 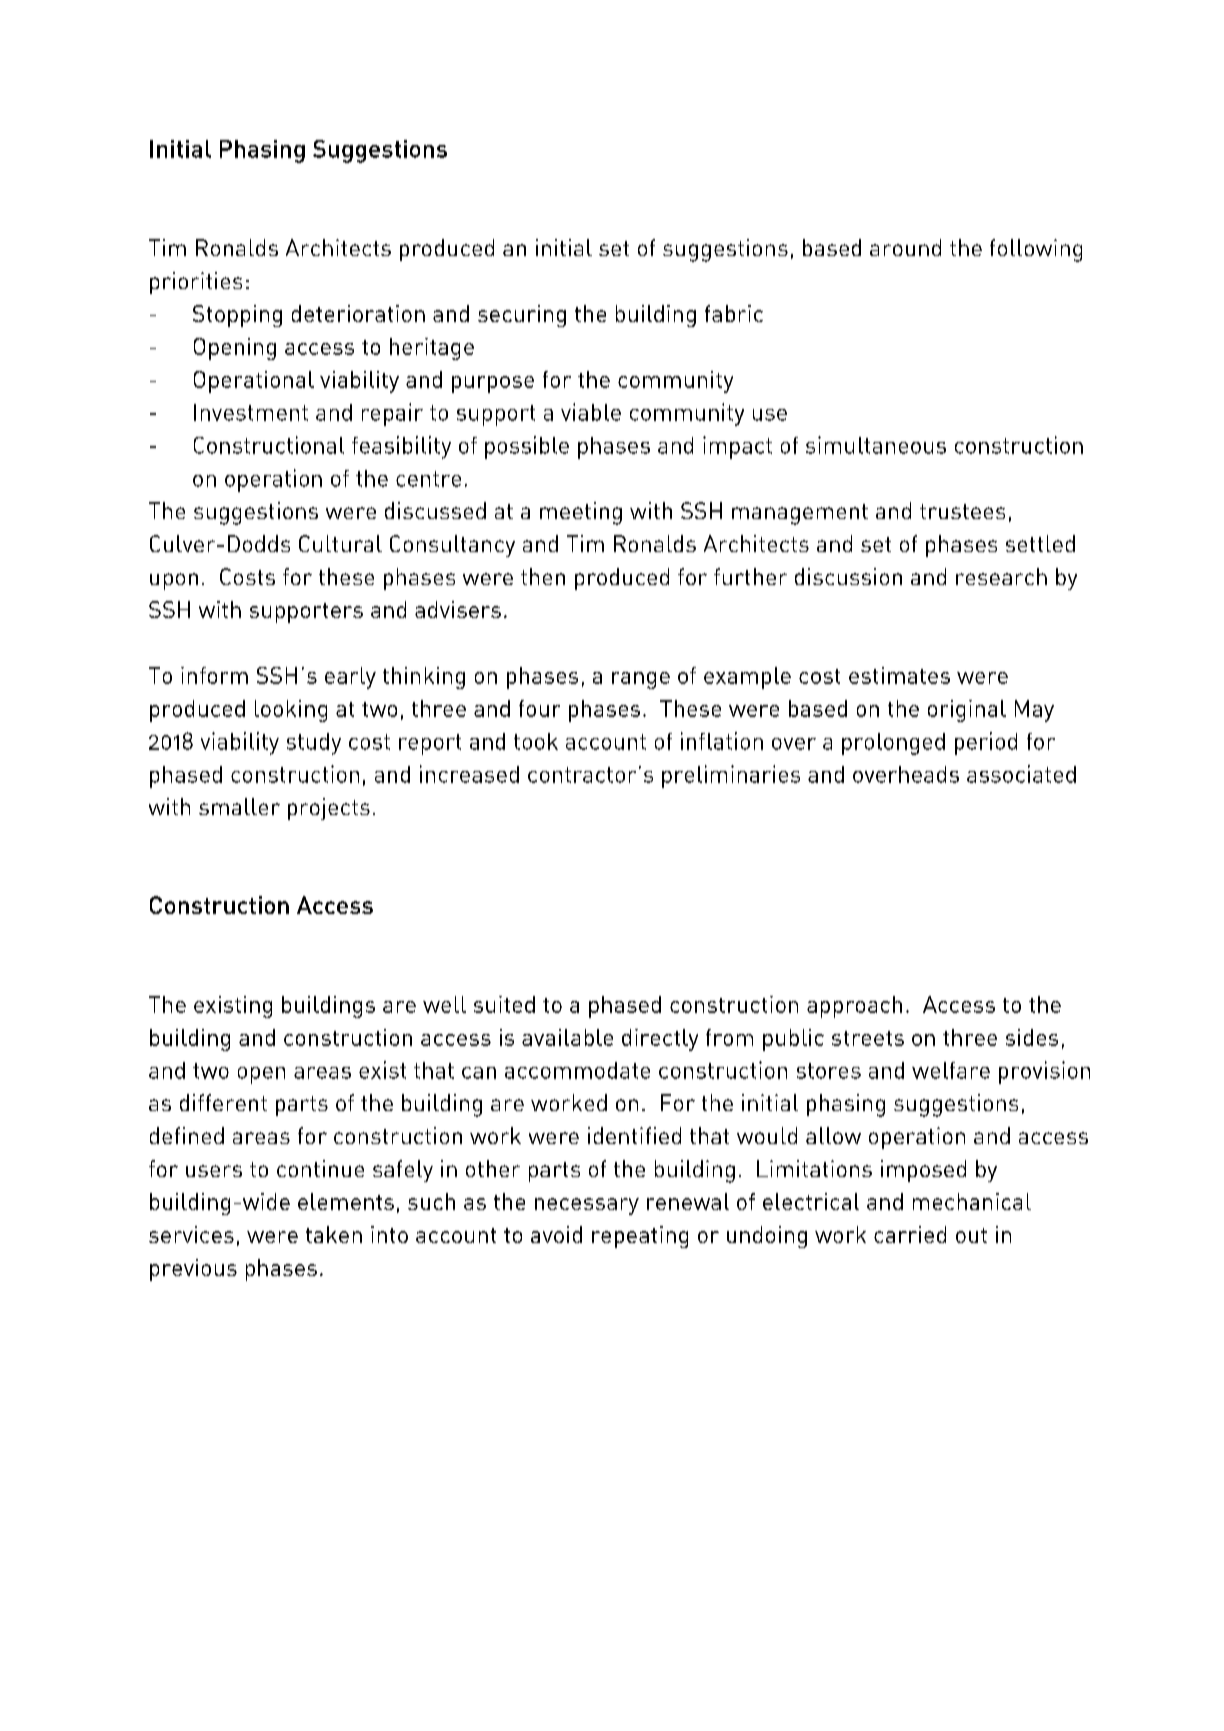 I want to click on trustees, so click(x=962, y=511).
